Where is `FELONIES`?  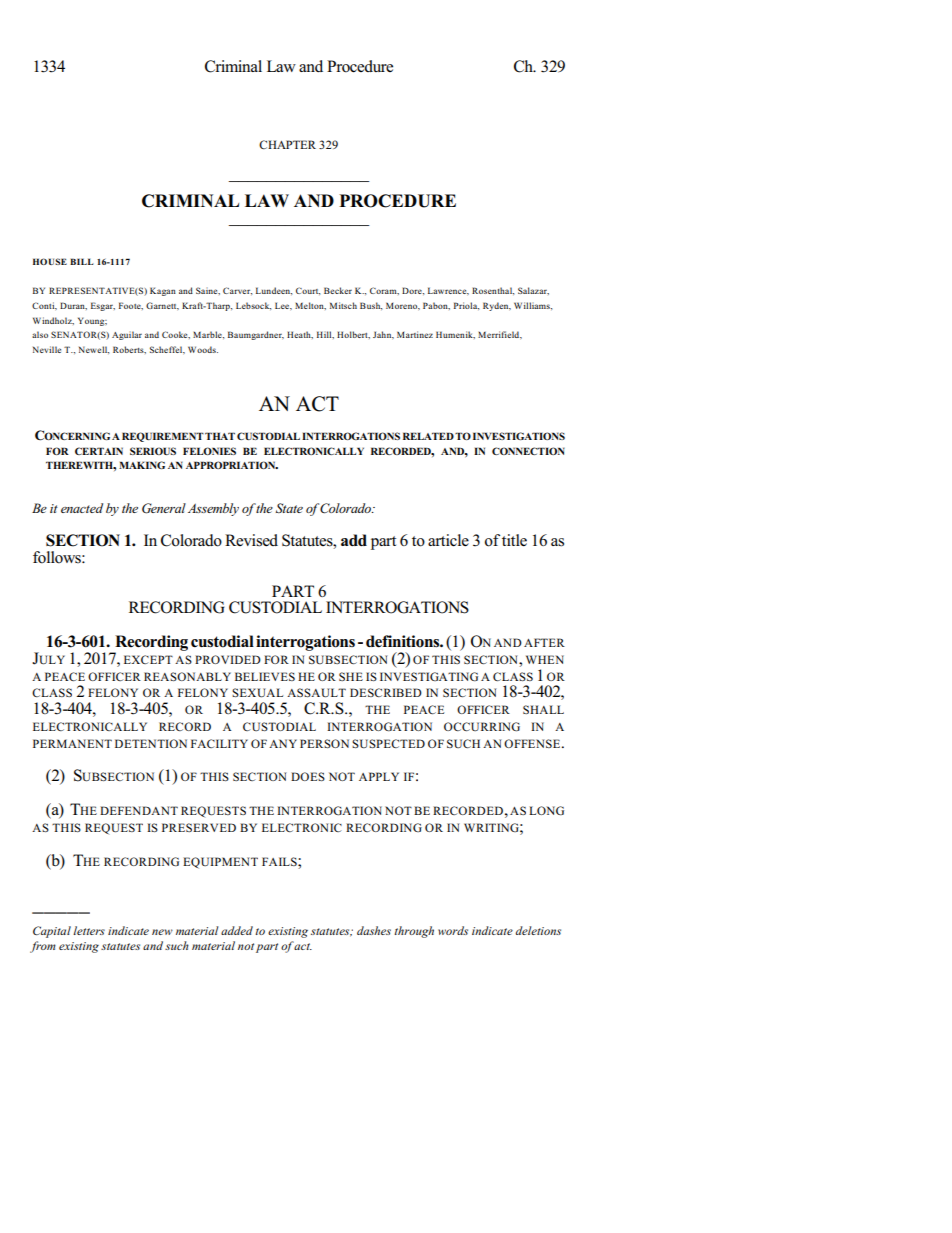 FELONIES is located at coordinates (209, 451).
